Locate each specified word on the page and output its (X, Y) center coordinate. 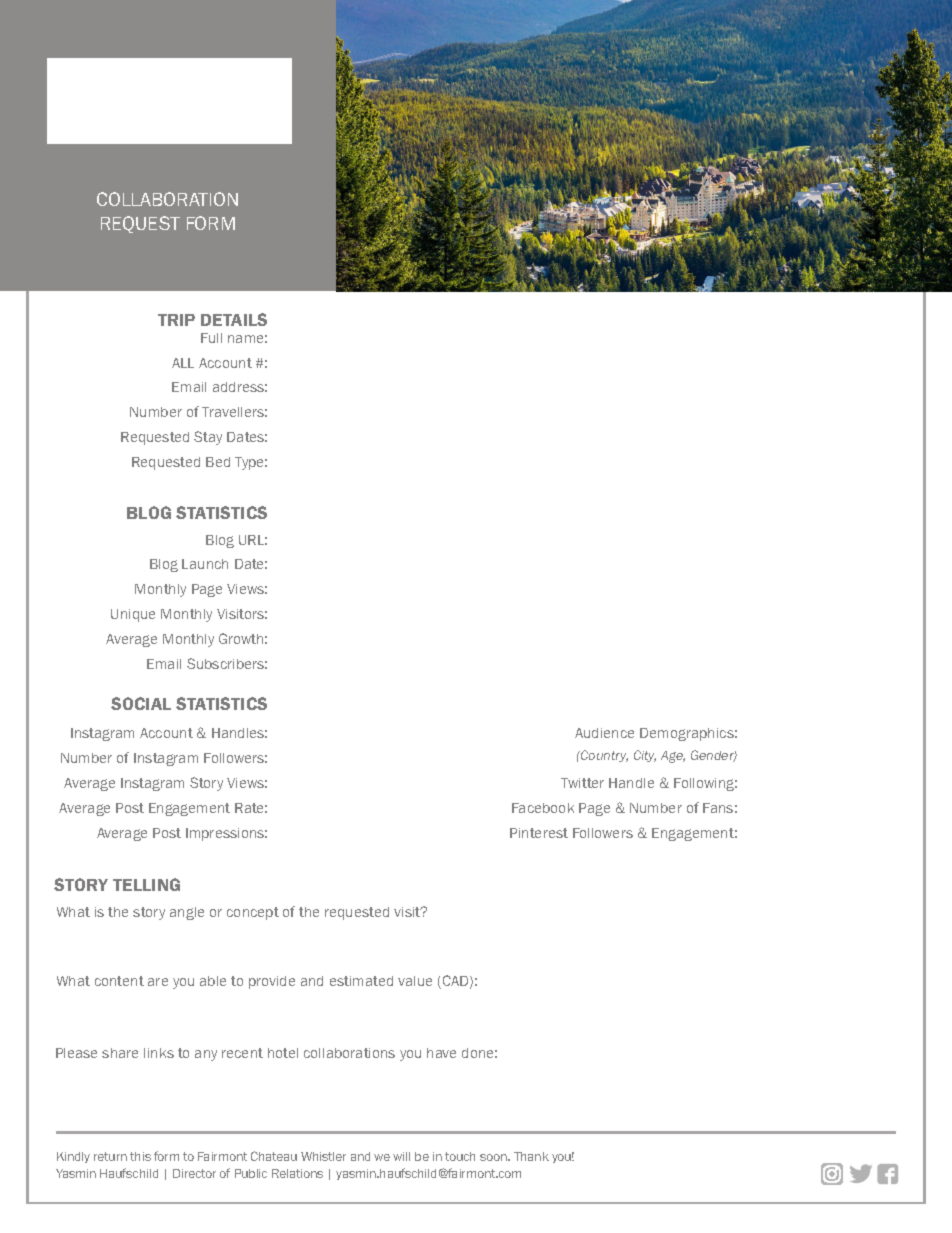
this (140, 1156)
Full (211, 338)
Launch (205, 564)
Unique (133, 615)
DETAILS (234, 319)
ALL (183, 363)
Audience (604, 733)
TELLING (146, 884)
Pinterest (539, 833)
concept (253, 913)
